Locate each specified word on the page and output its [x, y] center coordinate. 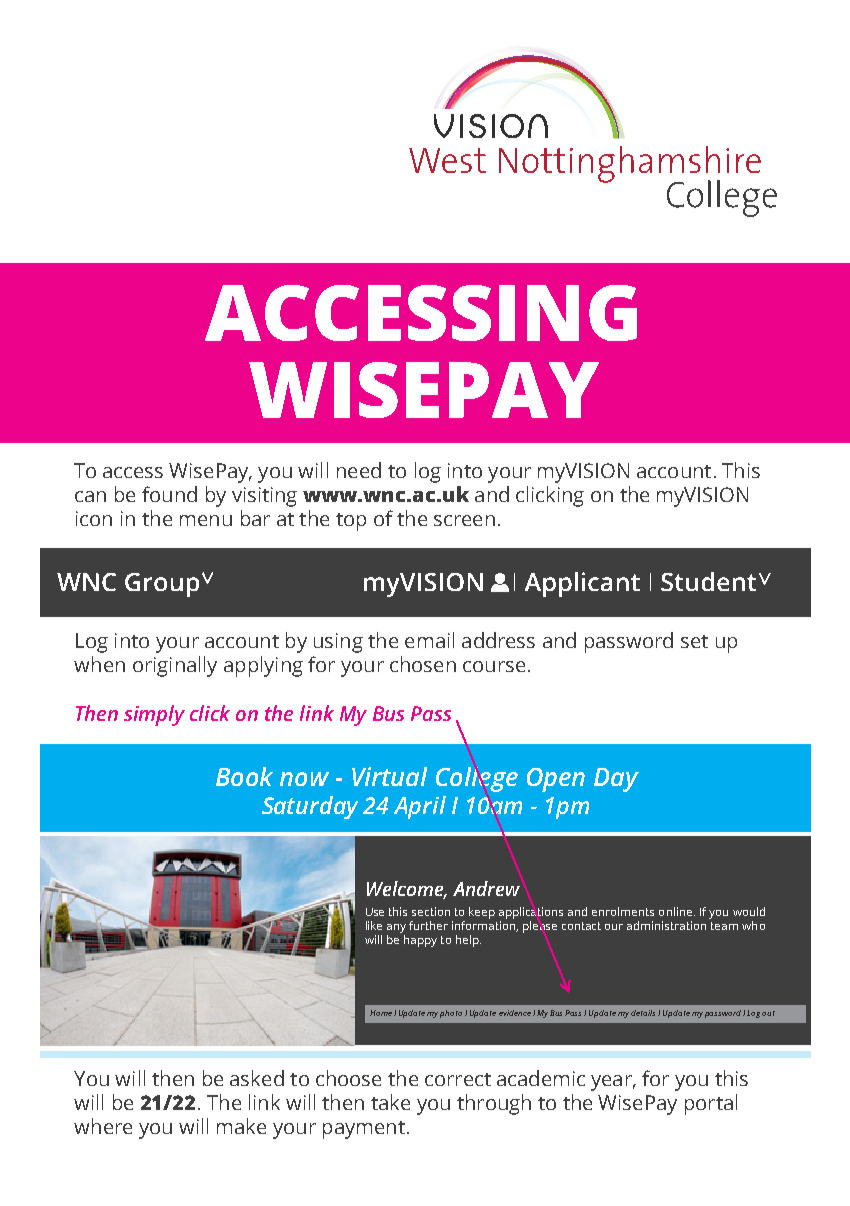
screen [464, 520]
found [169, 494]
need [359, 470]
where [103, 1126]
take [390, 1102]
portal [711, 1104]
